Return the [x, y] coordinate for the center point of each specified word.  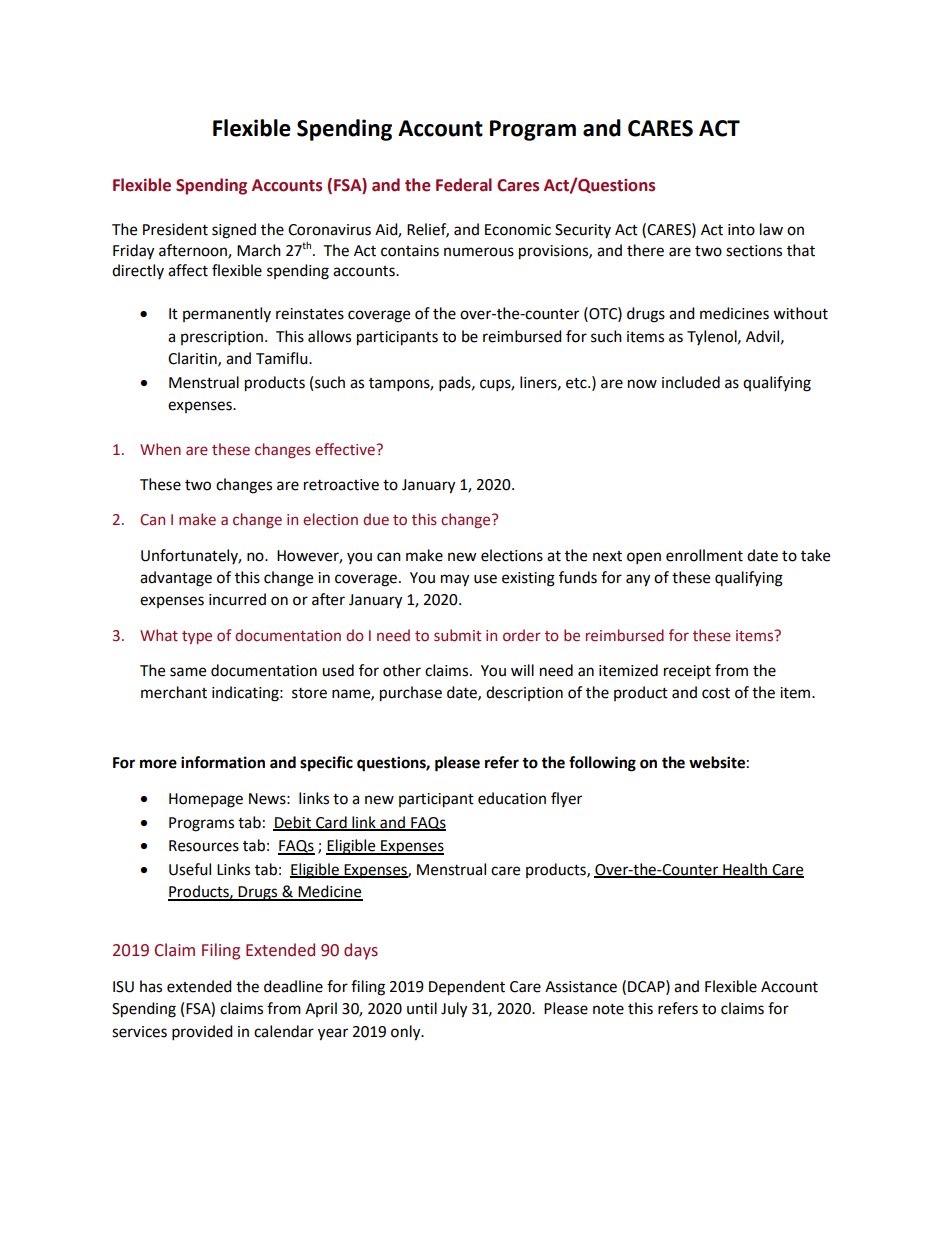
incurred [237, 599]
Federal [464, 185]
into [741, 230]
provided [202, 1033]
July [454, 1010]
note [608, 1009]
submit [457, 635]
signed [234, 231]
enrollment [704, 555]
